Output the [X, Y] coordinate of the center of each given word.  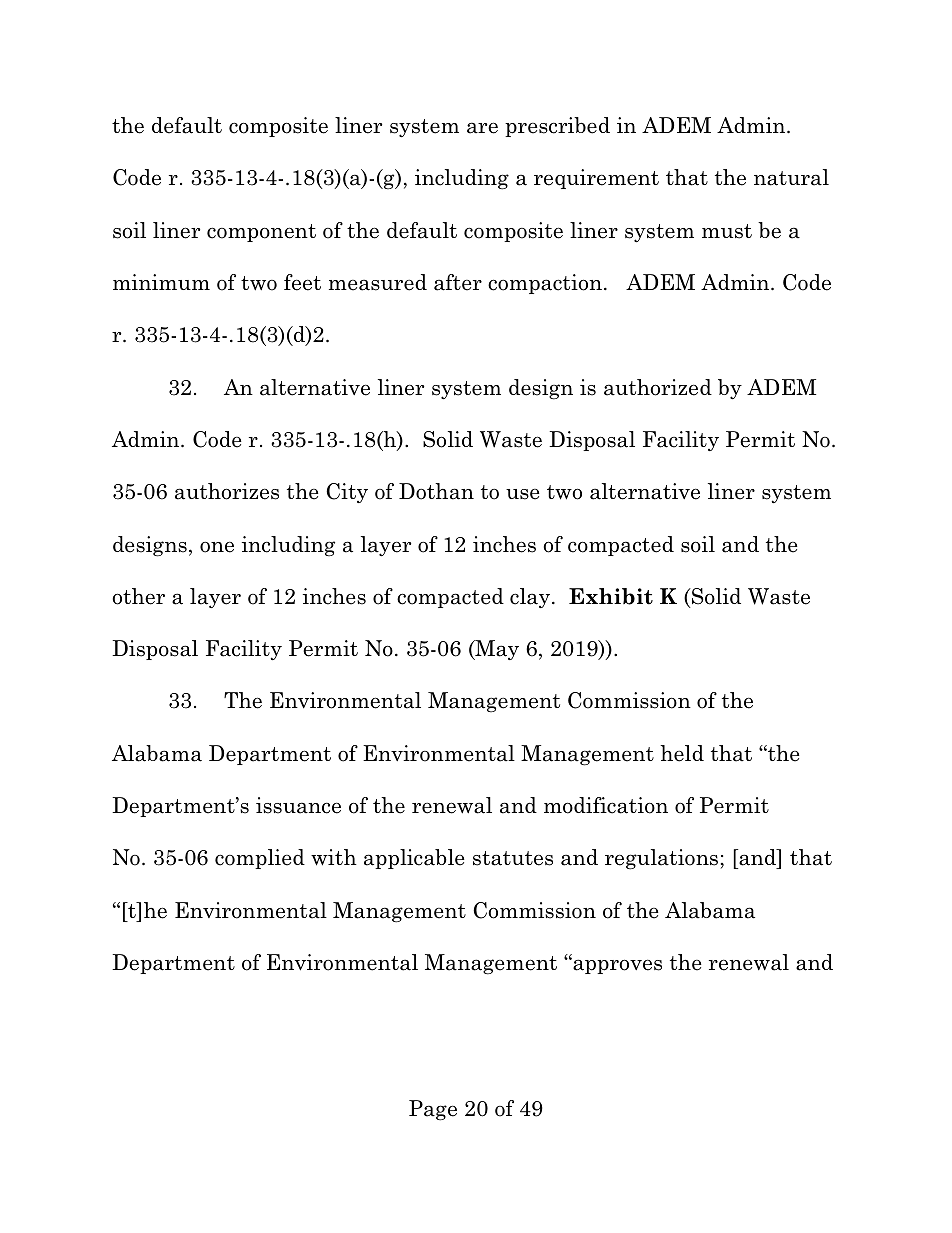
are [482, 128]
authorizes [227, 491]
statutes [513, 858]
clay [530, 598]
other [139, 596]
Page [433, 1110]
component [261, 233]
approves [616, 966]
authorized [658, 387]
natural [791, 177]
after [458, 282]
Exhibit [611, 596]
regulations [661, 859]
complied [260, 859]
